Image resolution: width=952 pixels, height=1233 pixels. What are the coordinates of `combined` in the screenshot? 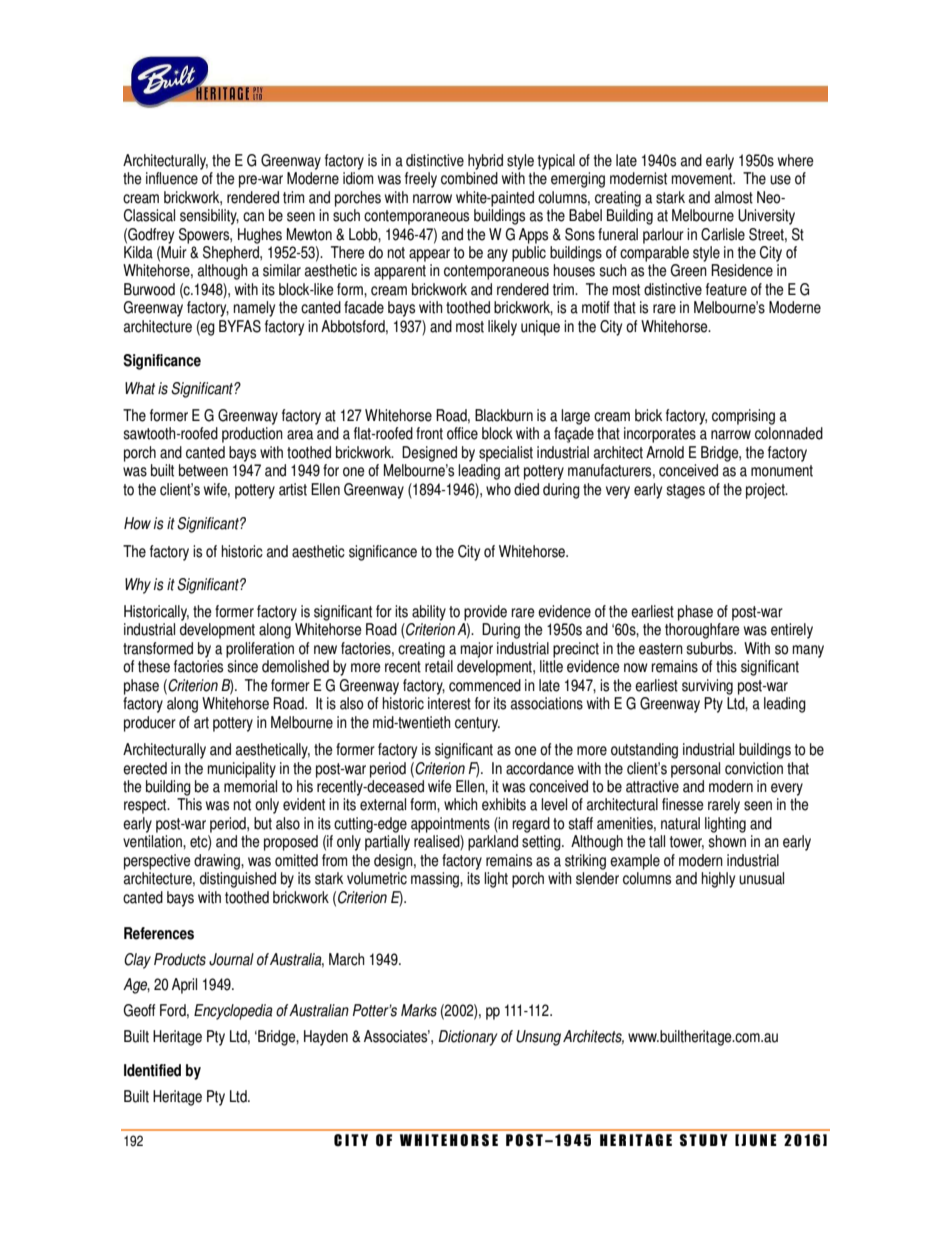 It's located at (469, 178).
